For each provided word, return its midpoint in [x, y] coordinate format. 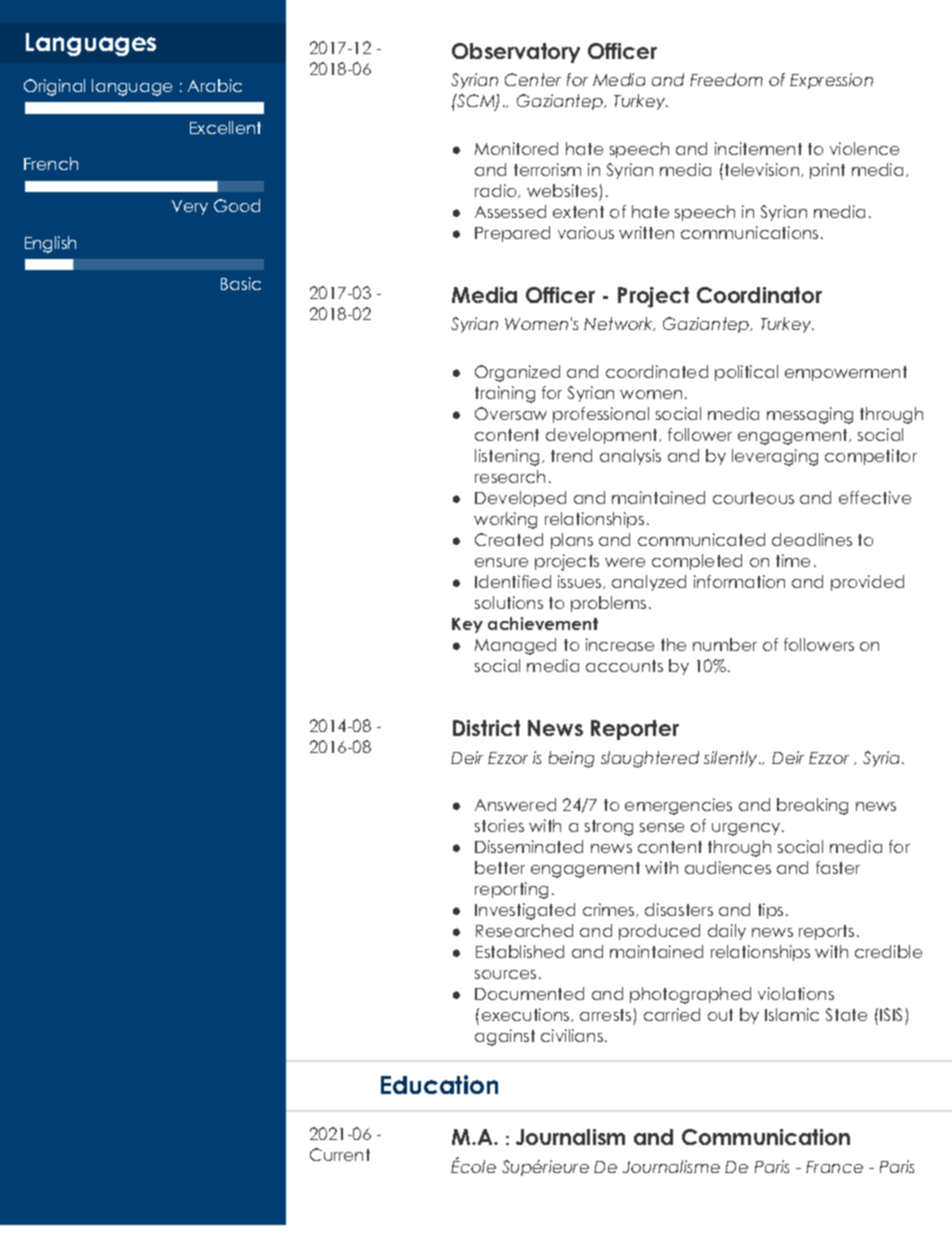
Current [340, 1154]
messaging [810, 415]
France [834, 1167]
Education [439, 1084]
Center [533, 79]
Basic [241, 283]
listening [507, 457]
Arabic [215, 85]
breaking [812, 806]
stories [499, 825]
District [486, 728]
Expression [831, 81]
